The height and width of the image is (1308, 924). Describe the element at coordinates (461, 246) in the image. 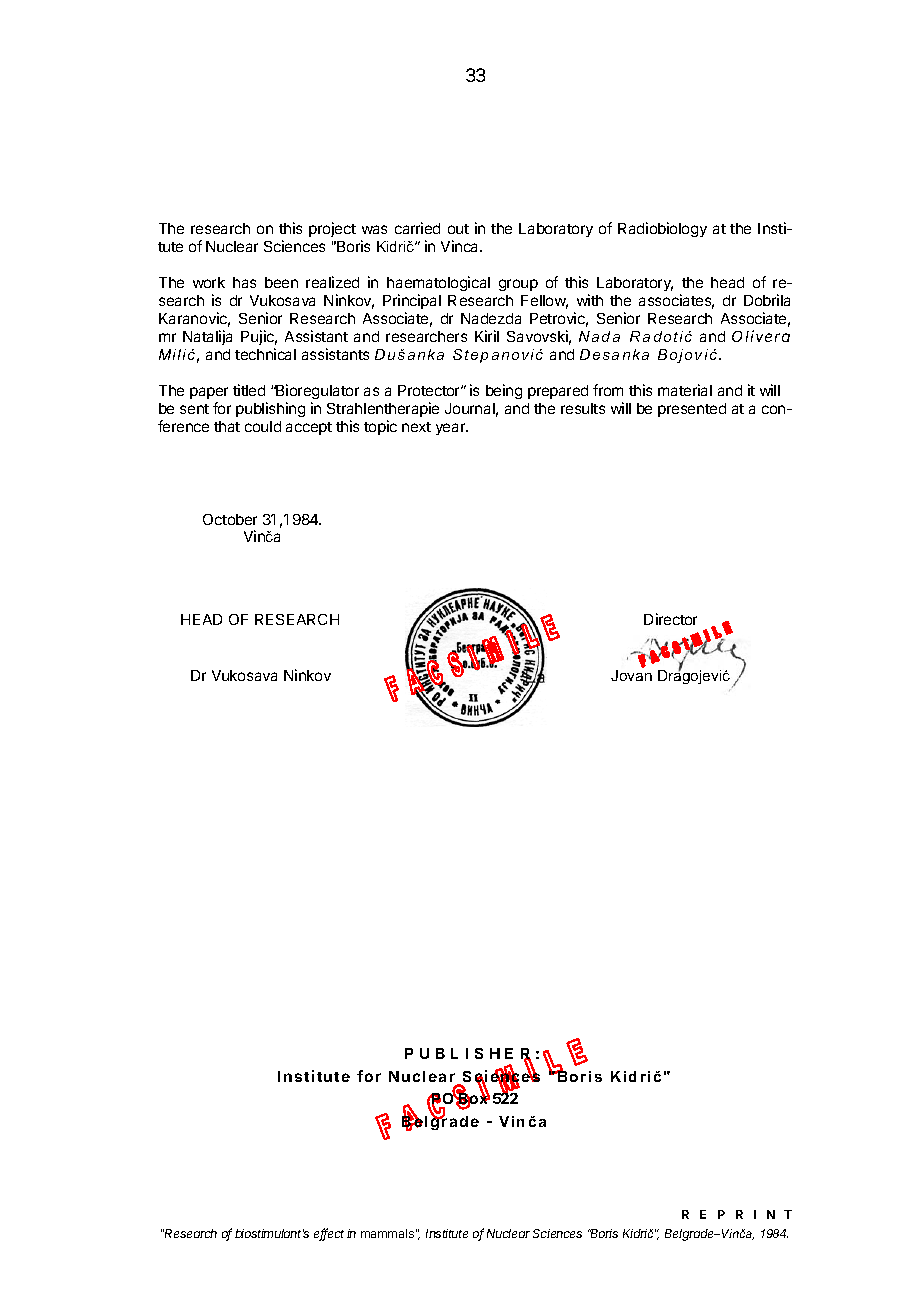

I see `Vinca` at that location.
